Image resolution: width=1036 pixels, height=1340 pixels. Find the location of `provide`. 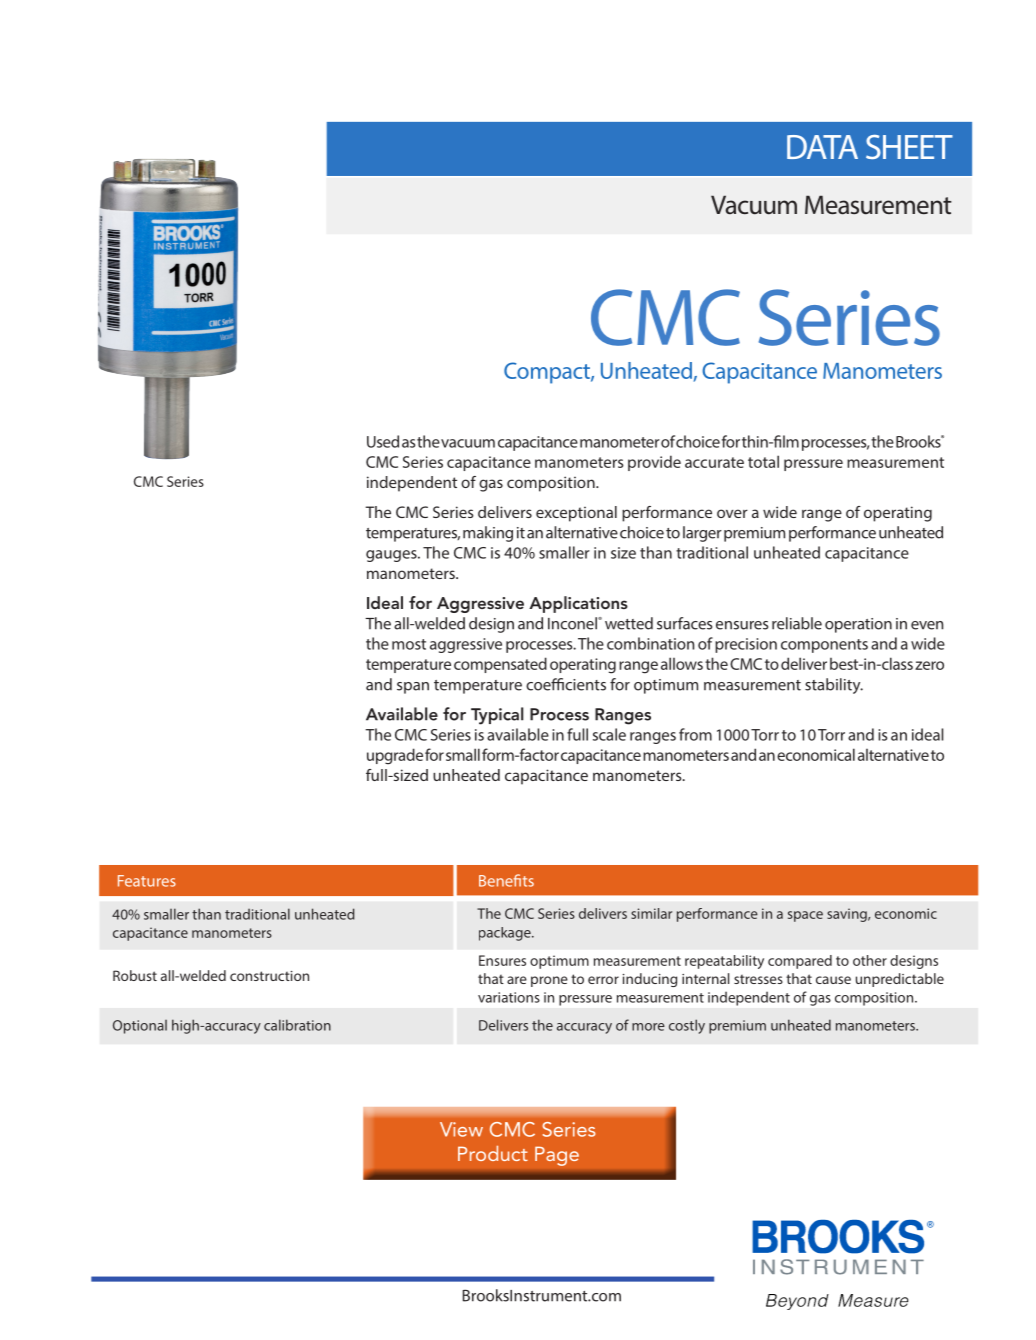

provide is located at coordinates (654, 463).
